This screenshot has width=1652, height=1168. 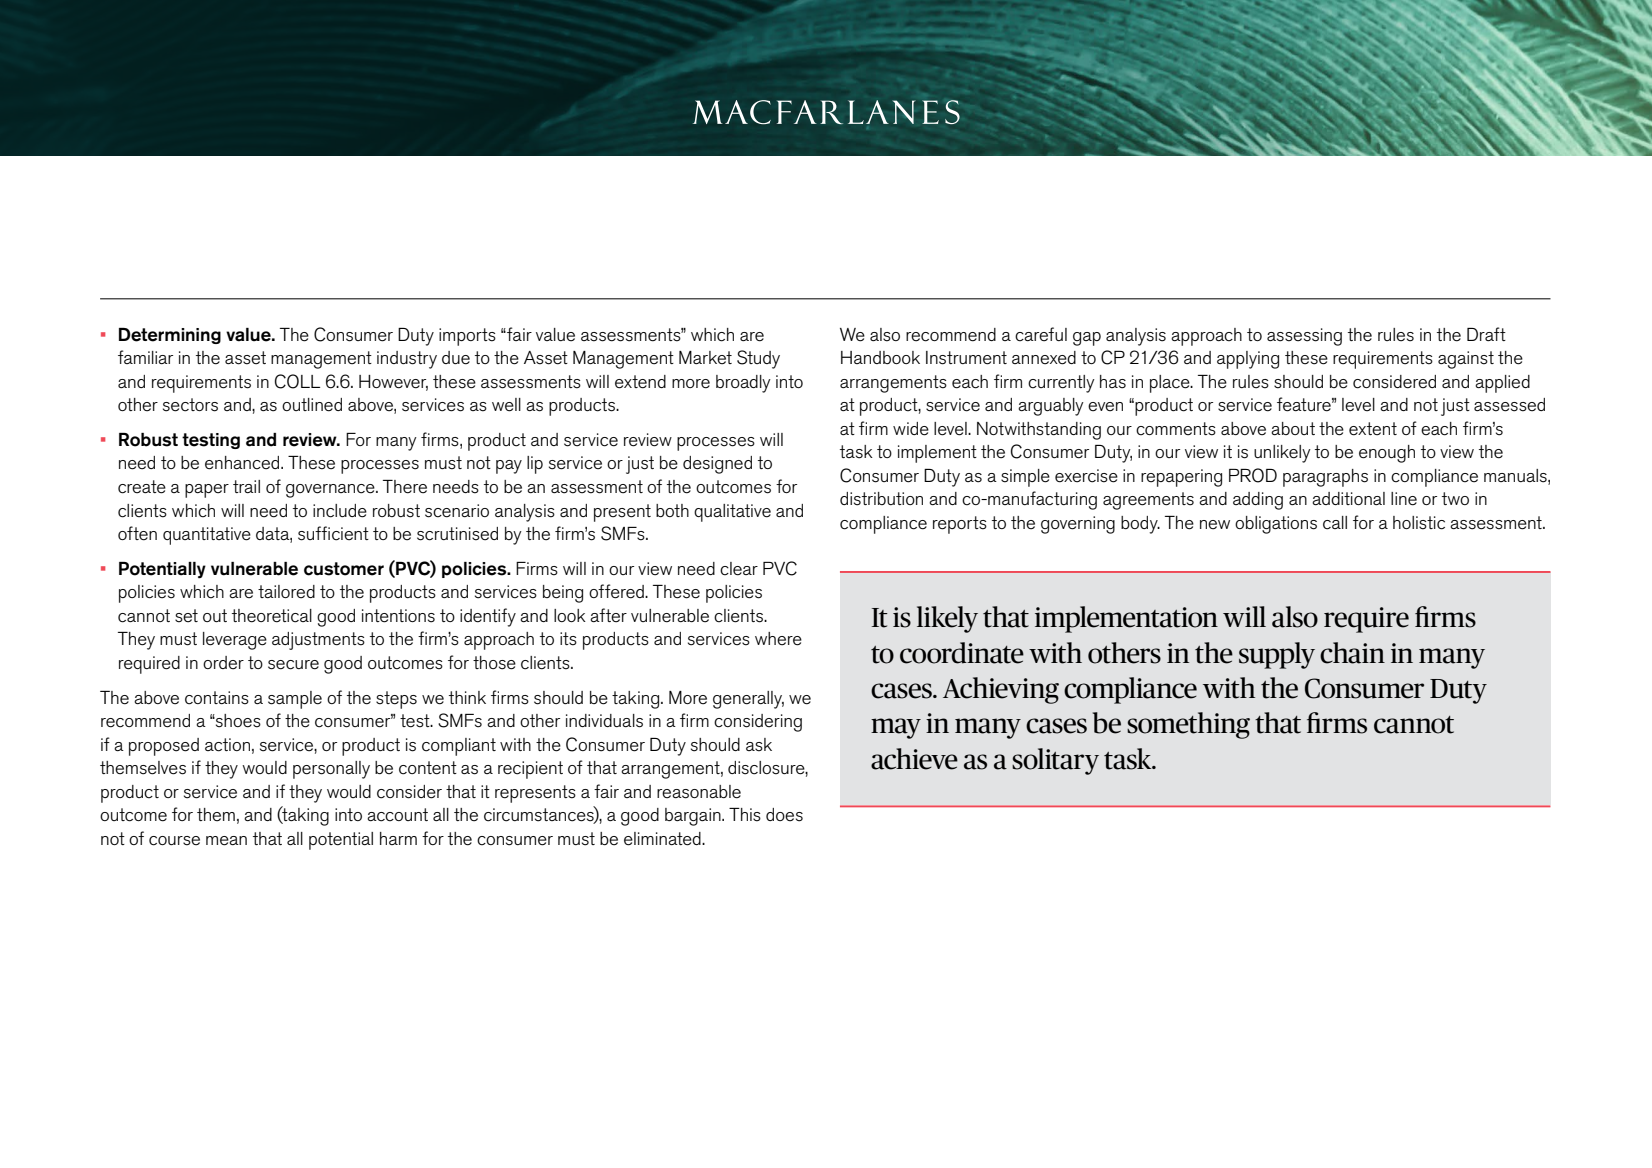 What do you see at coordinates (880, 357) in the screenshot?
I see `Handbook` at bounding box center [880, 357].
